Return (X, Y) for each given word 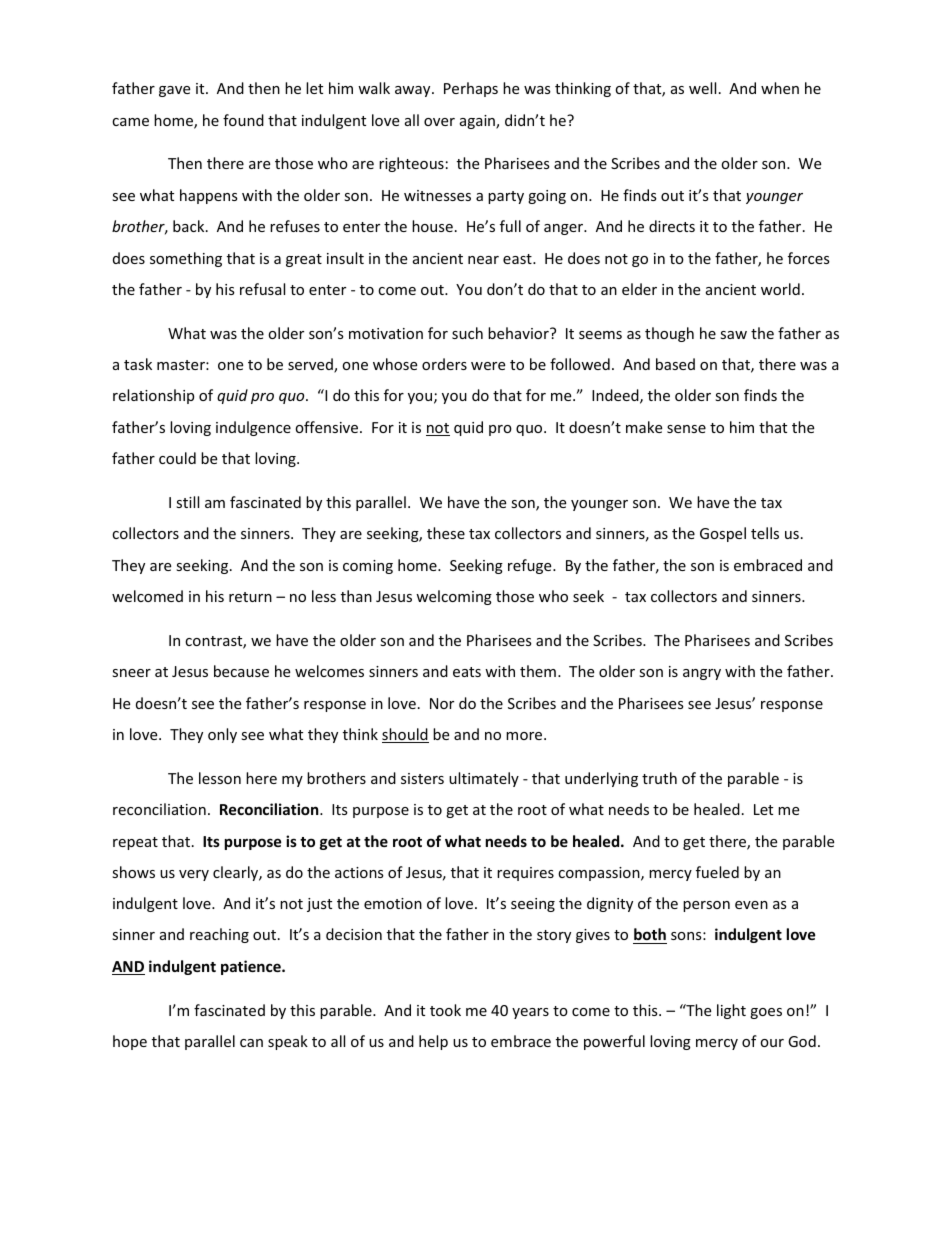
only (222, 735)
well (702, 88)
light (731, 1011)
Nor (442, 703)
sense (686, 429)
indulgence (253, 428)
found (243, 120)
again (478, 122)
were (488, 366)
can (251, 1043)
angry (702, 674)
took (445, 1010)
